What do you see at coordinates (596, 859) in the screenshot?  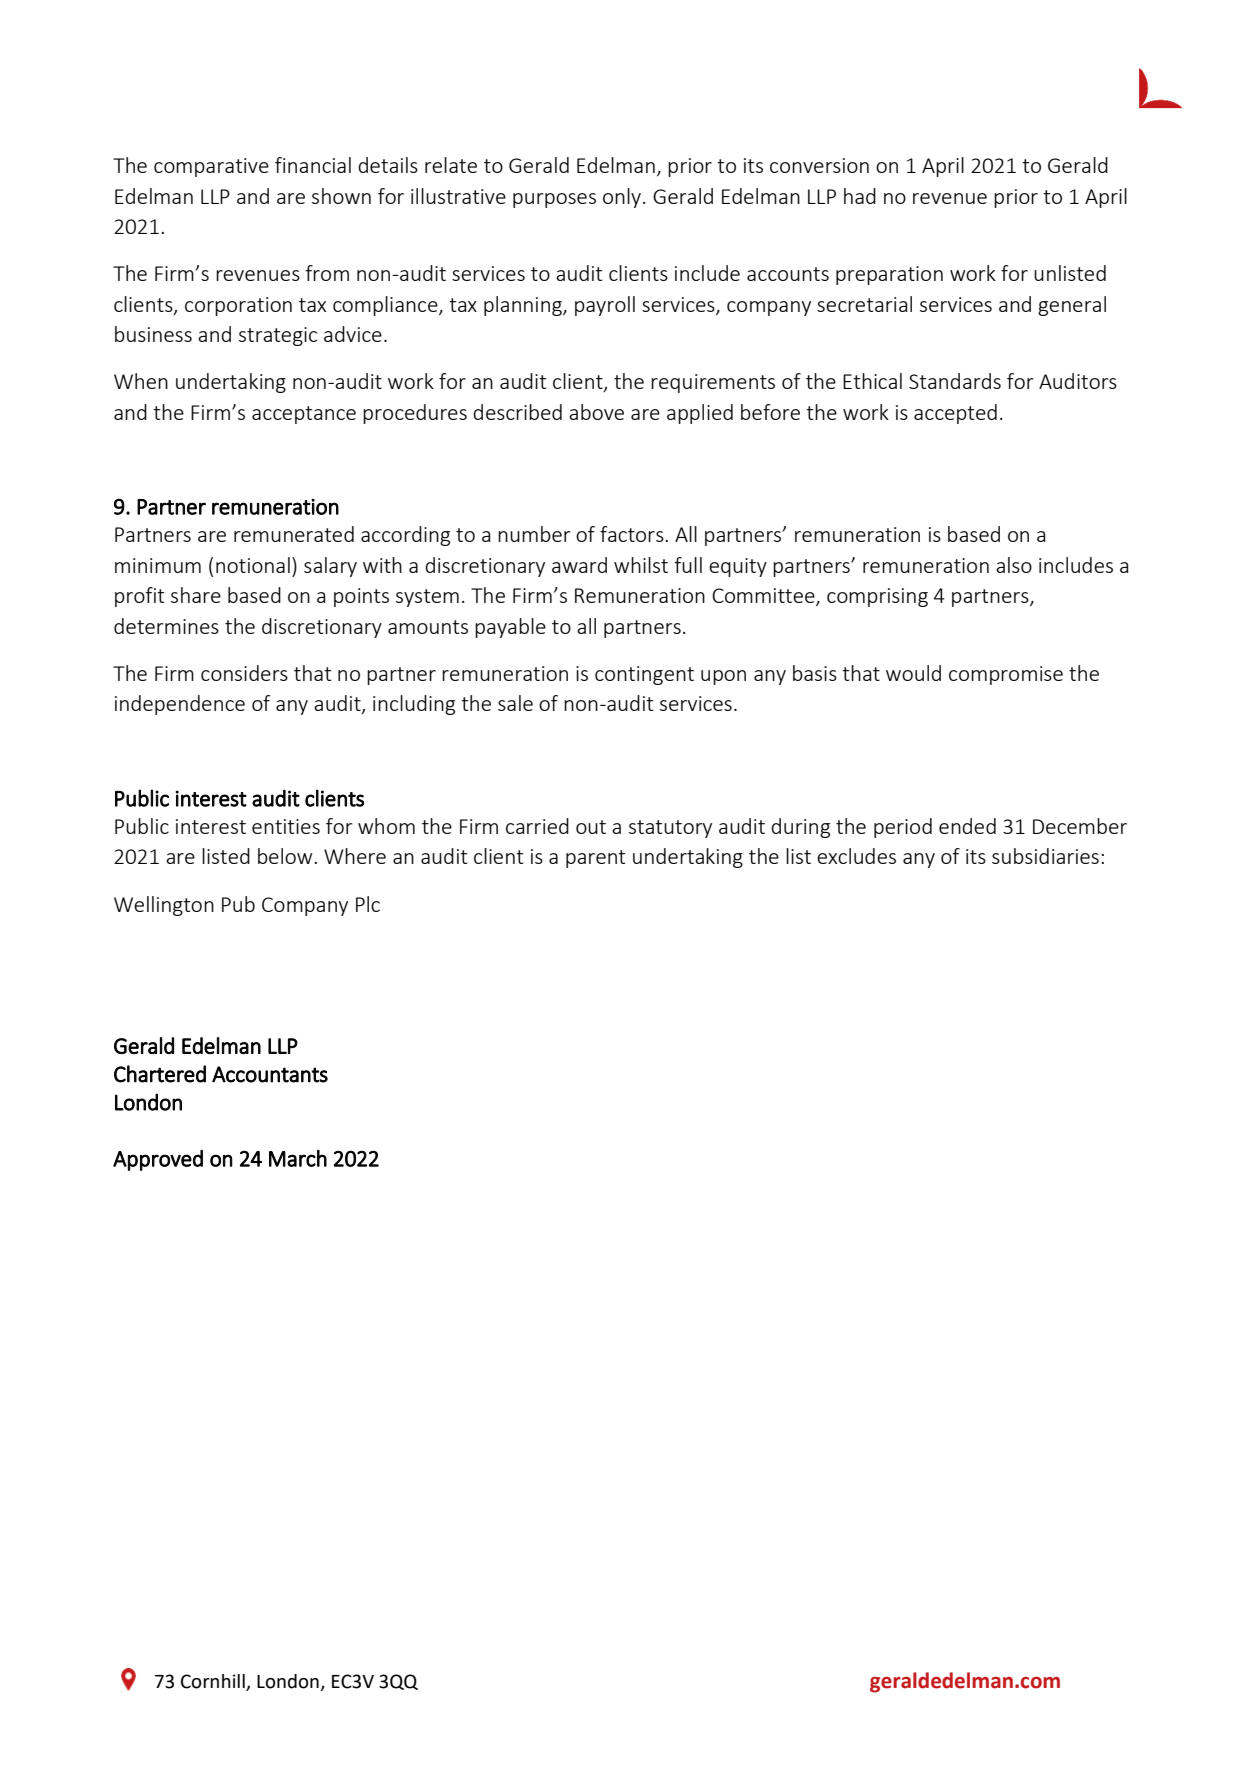 I see `parent` at bounding box center [596, 859].
